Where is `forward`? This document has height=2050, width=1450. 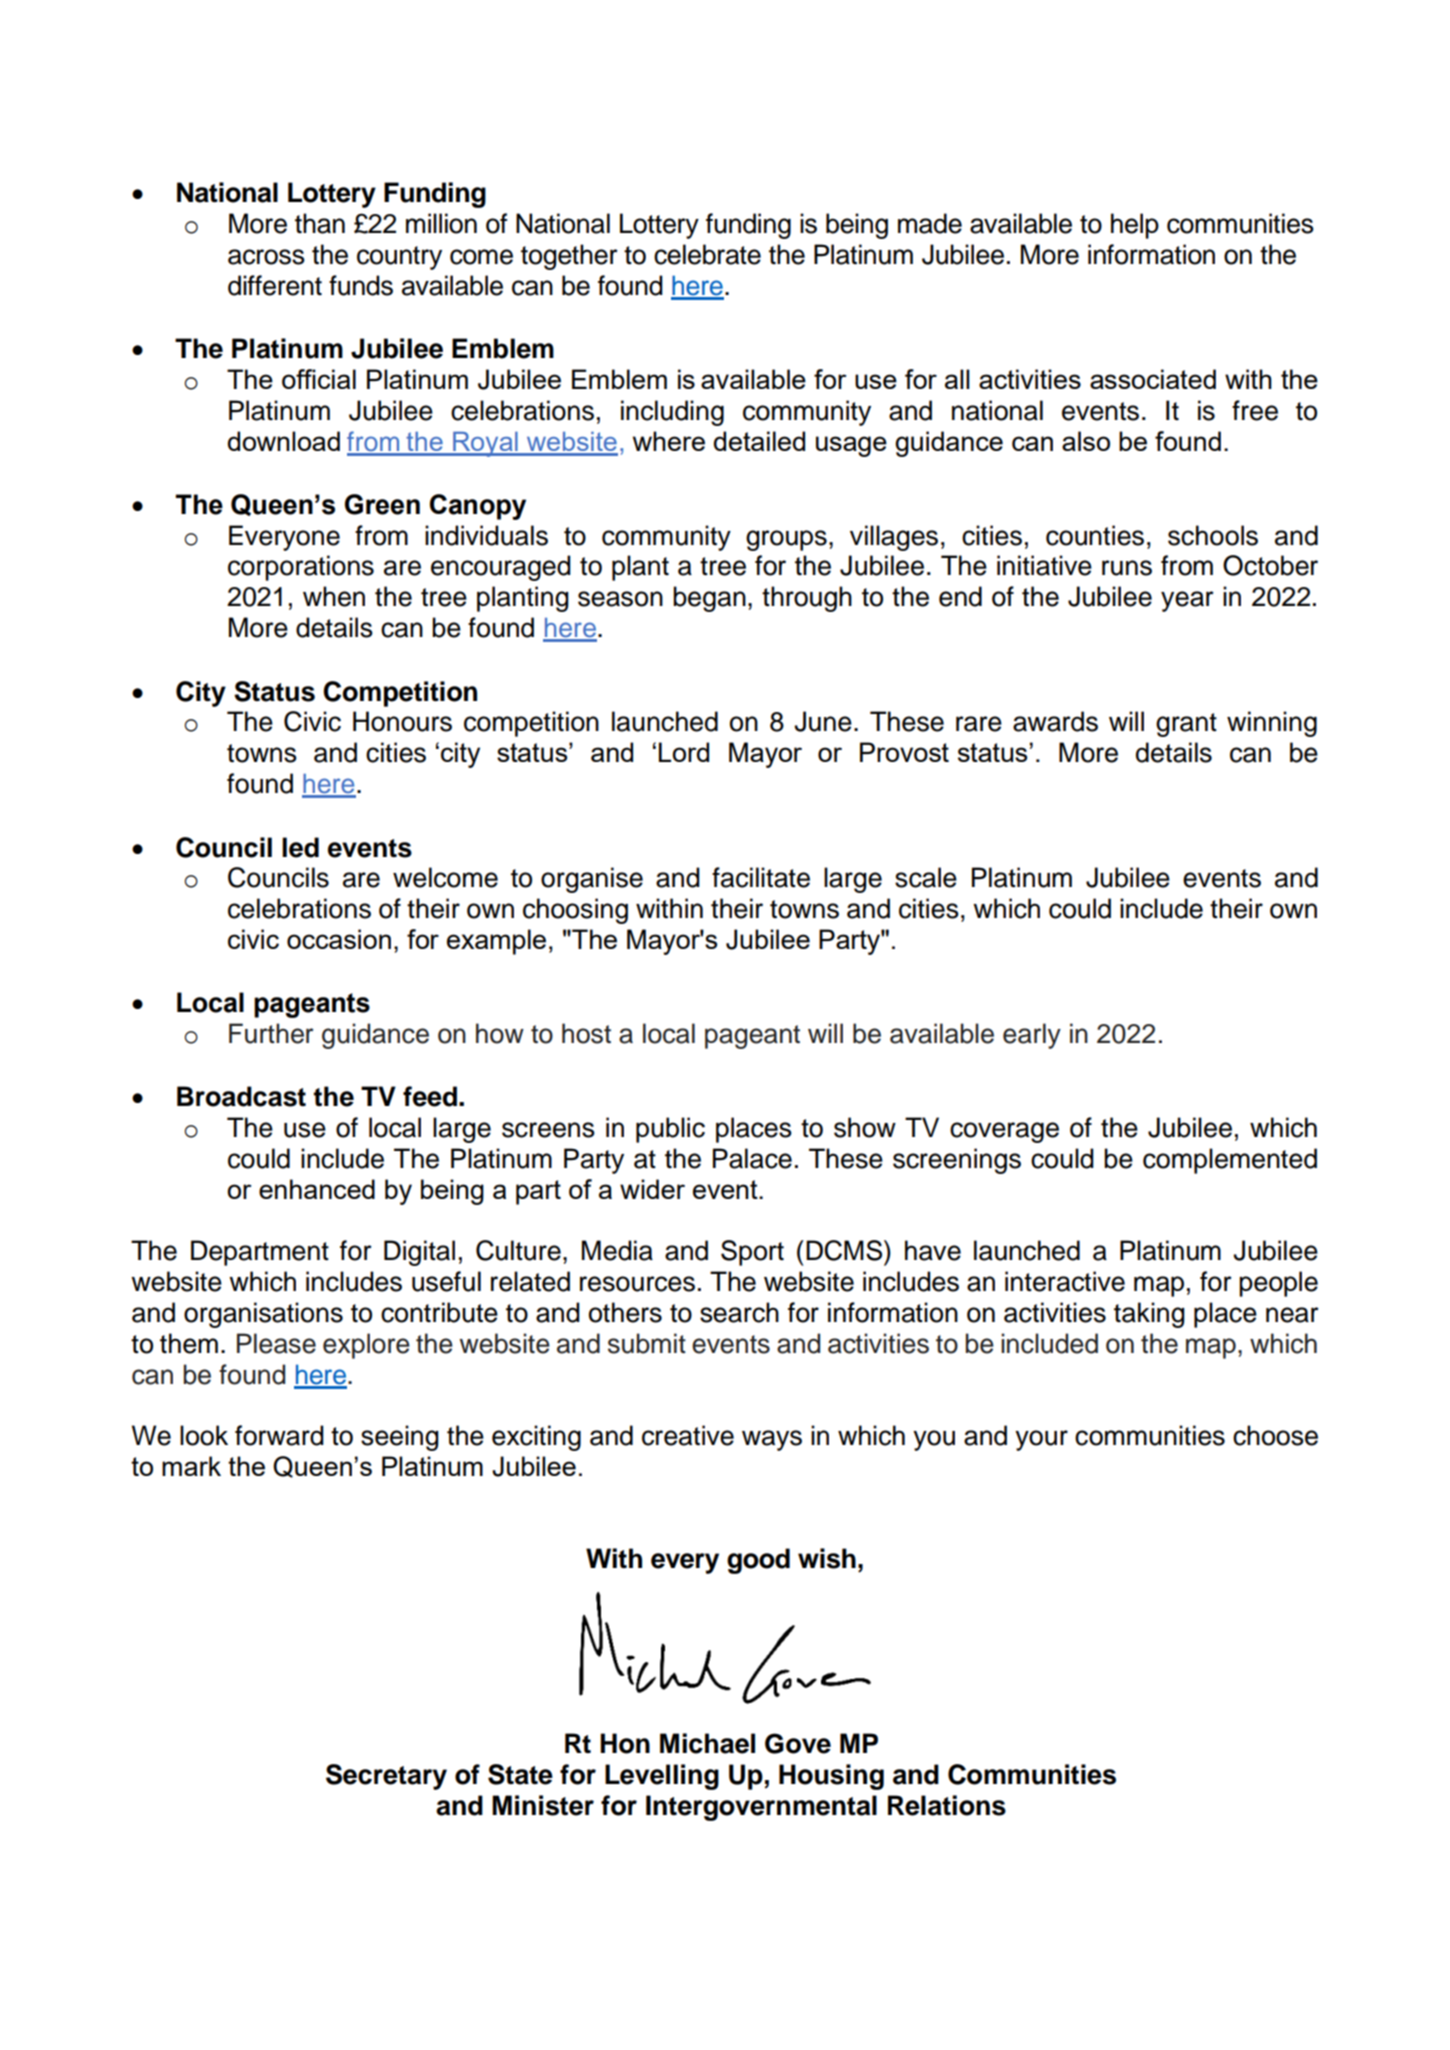
forward is located at coordinates (279, 1435).
